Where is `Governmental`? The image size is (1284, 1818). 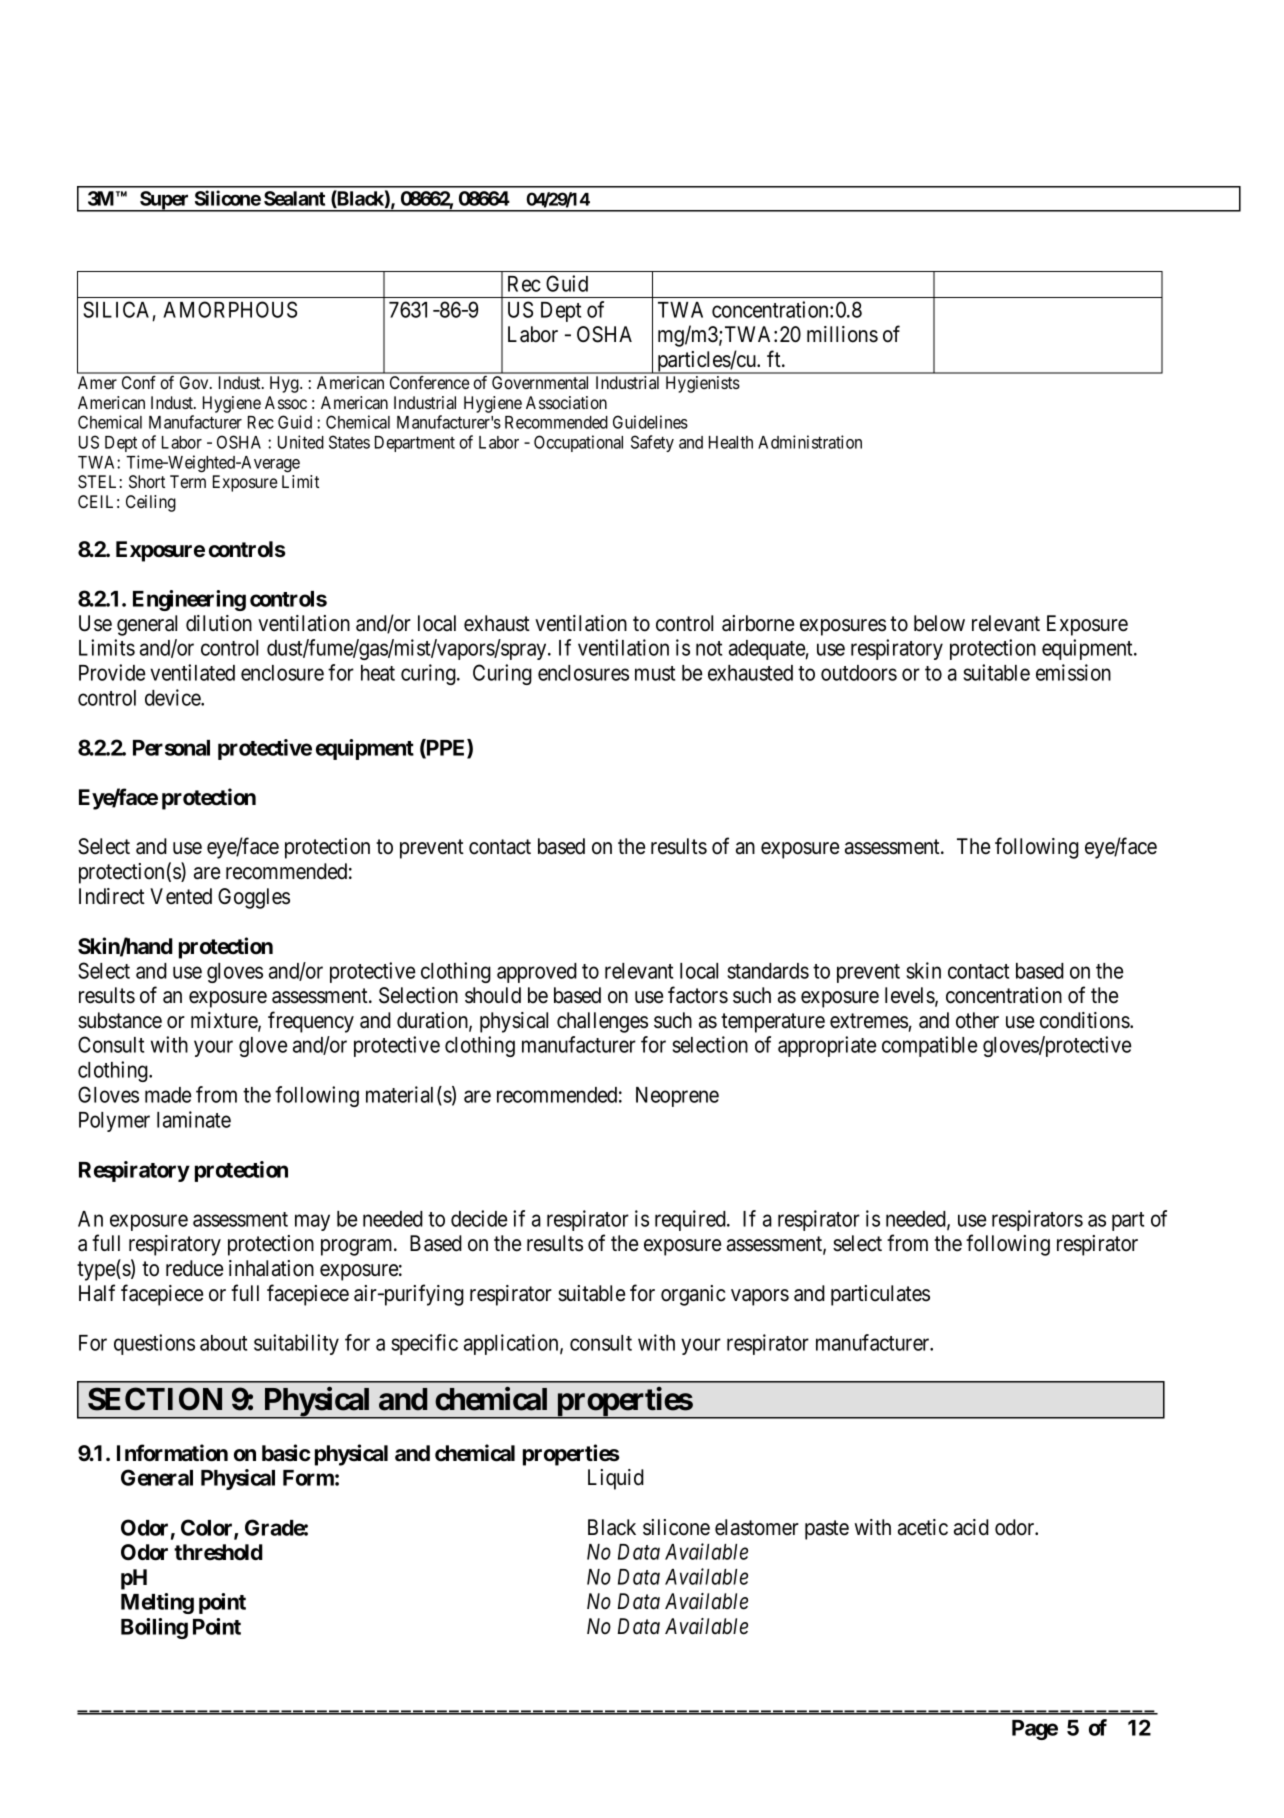 Governmental is located at coordinates (540, 382).
